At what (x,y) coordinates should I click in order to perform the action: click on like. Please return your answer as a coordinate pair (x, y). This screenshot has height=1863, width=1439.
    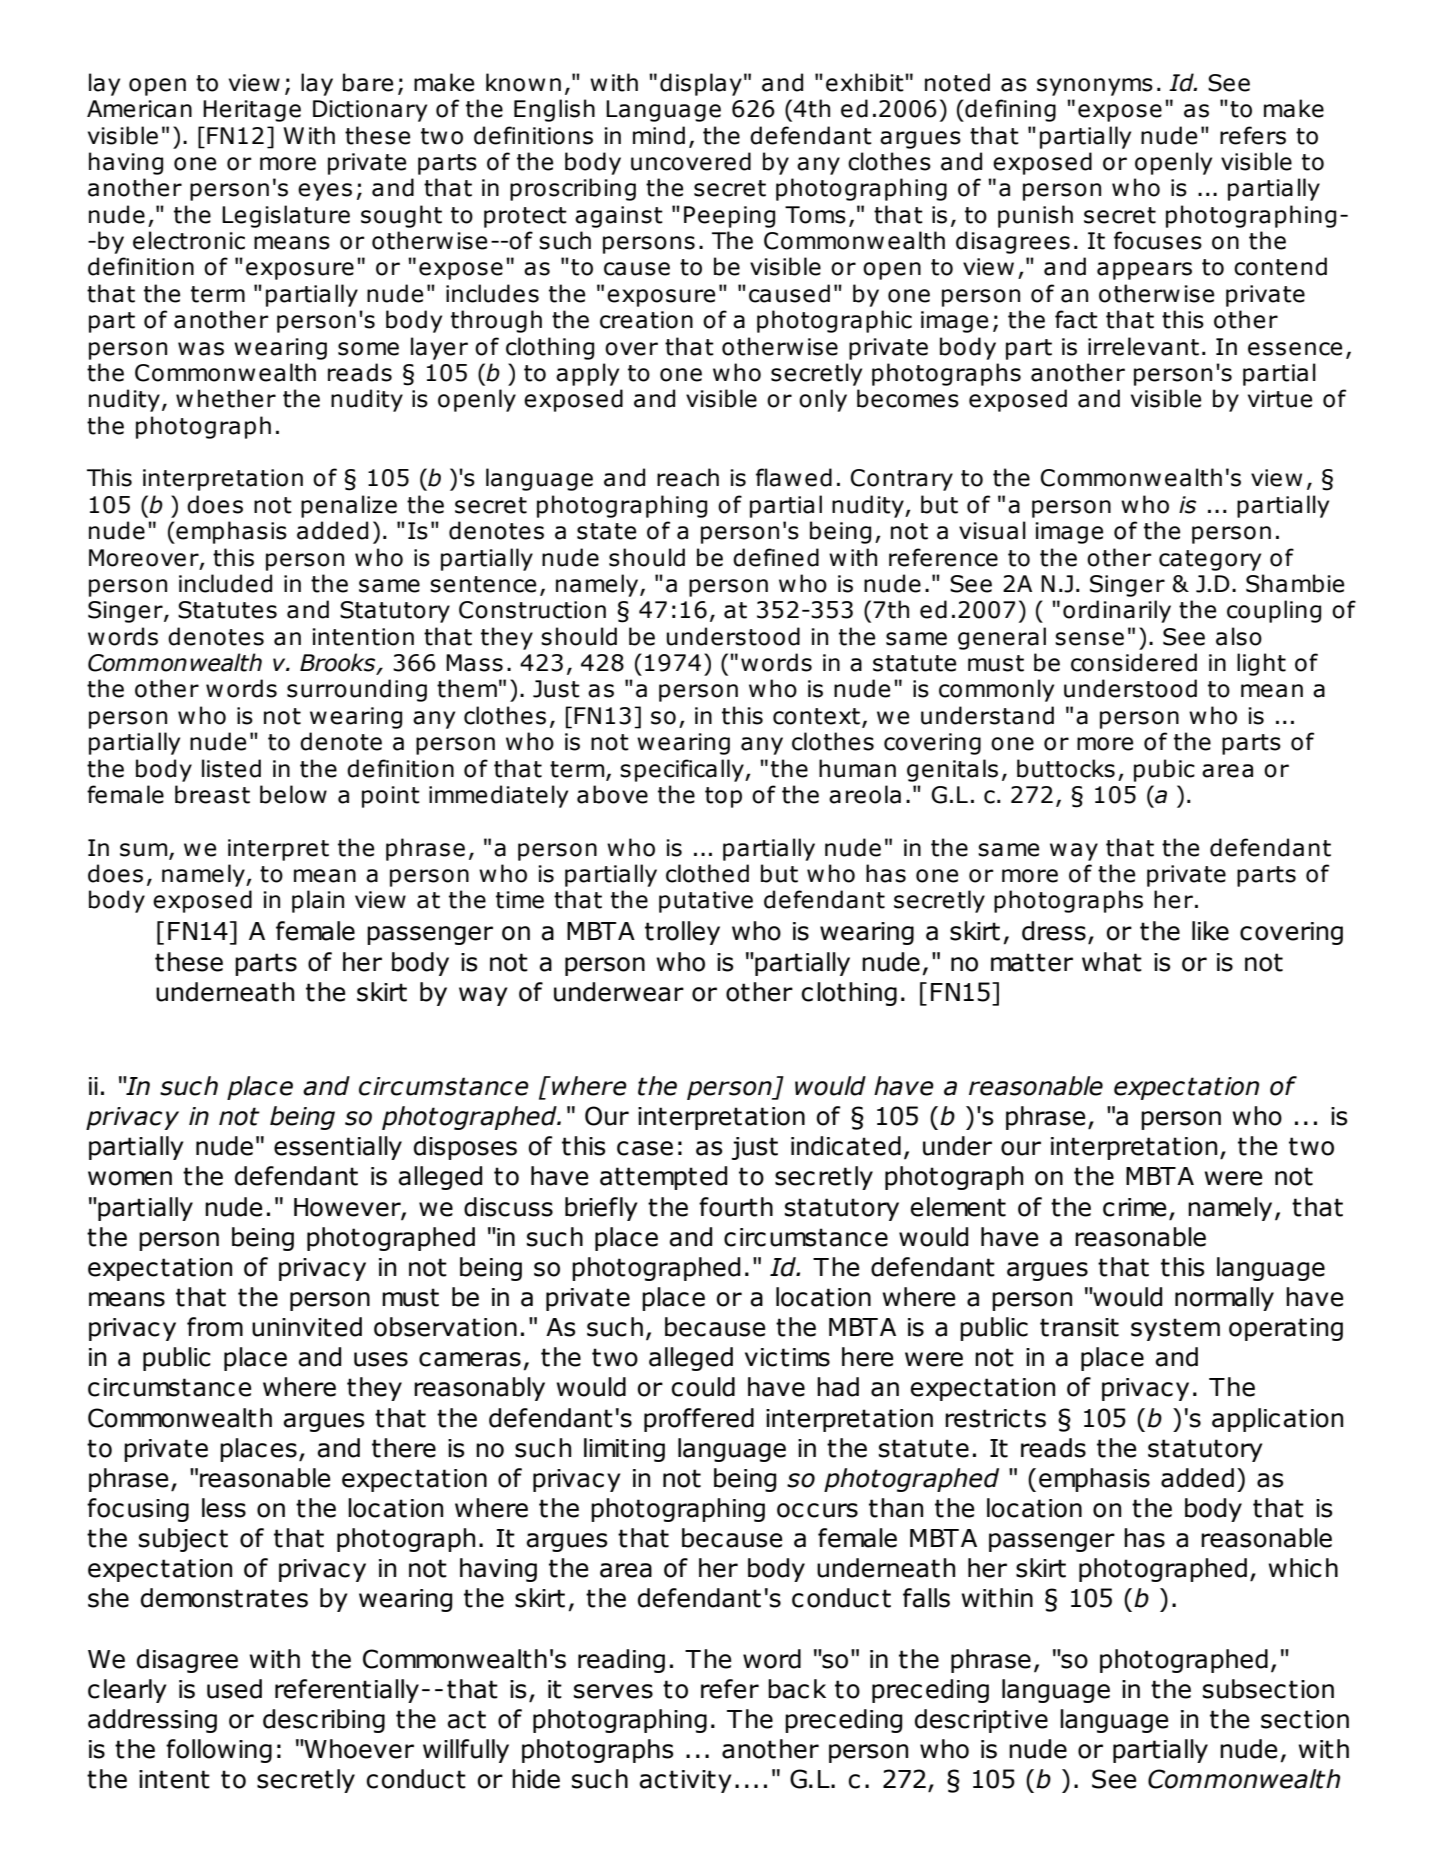
    Looking at the image, I should click on (1210, 931).
